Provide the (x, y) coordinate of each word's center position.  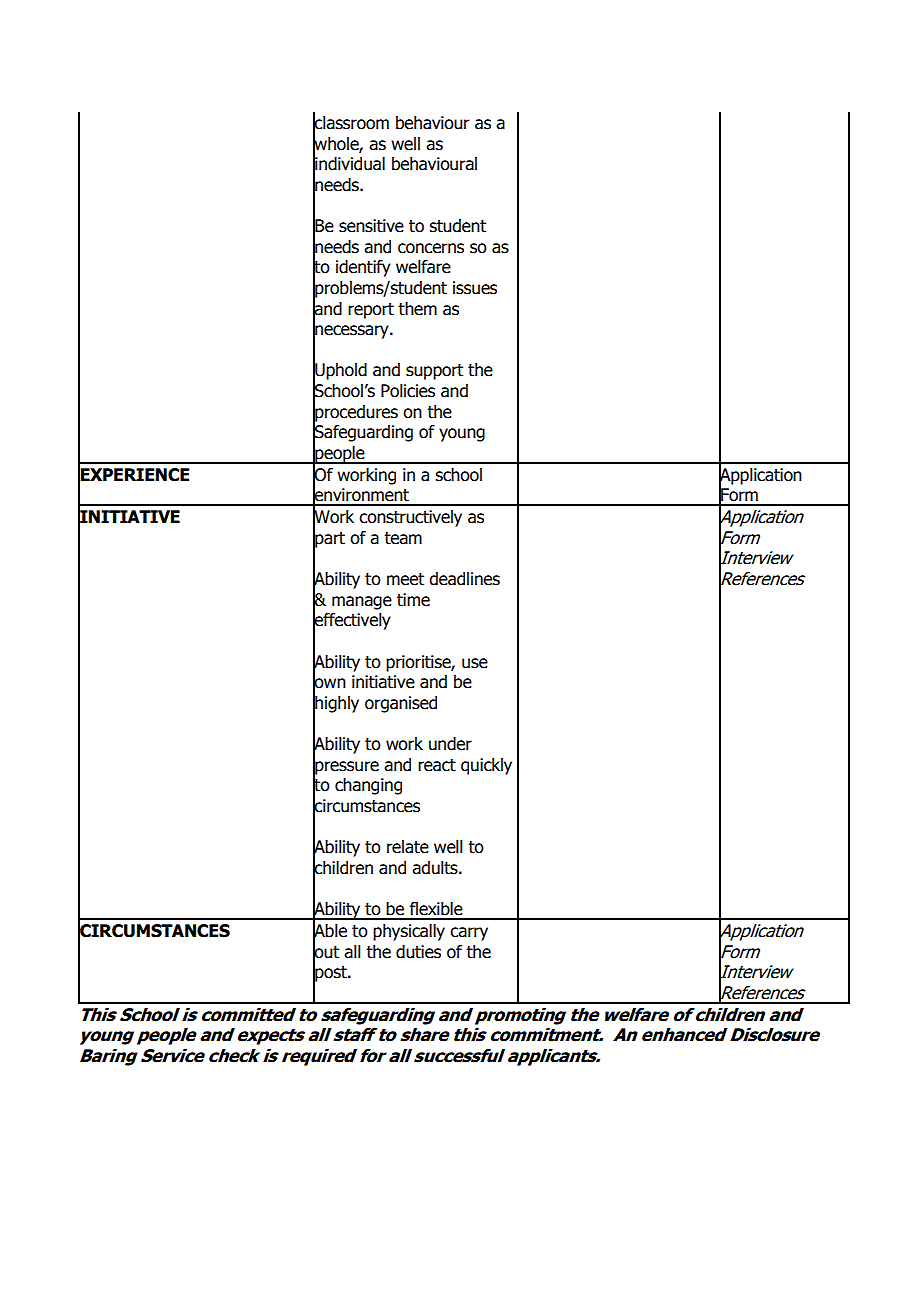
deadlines (464, 579)
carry (469, 934)
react (437, 765)
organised (401, 704)
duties (418, 952)
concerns (431, 248)
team (403, 538)
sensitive (371, 226)
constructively (410, 518)
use (475, 663)
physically (409, 932)
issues (475, 288)
